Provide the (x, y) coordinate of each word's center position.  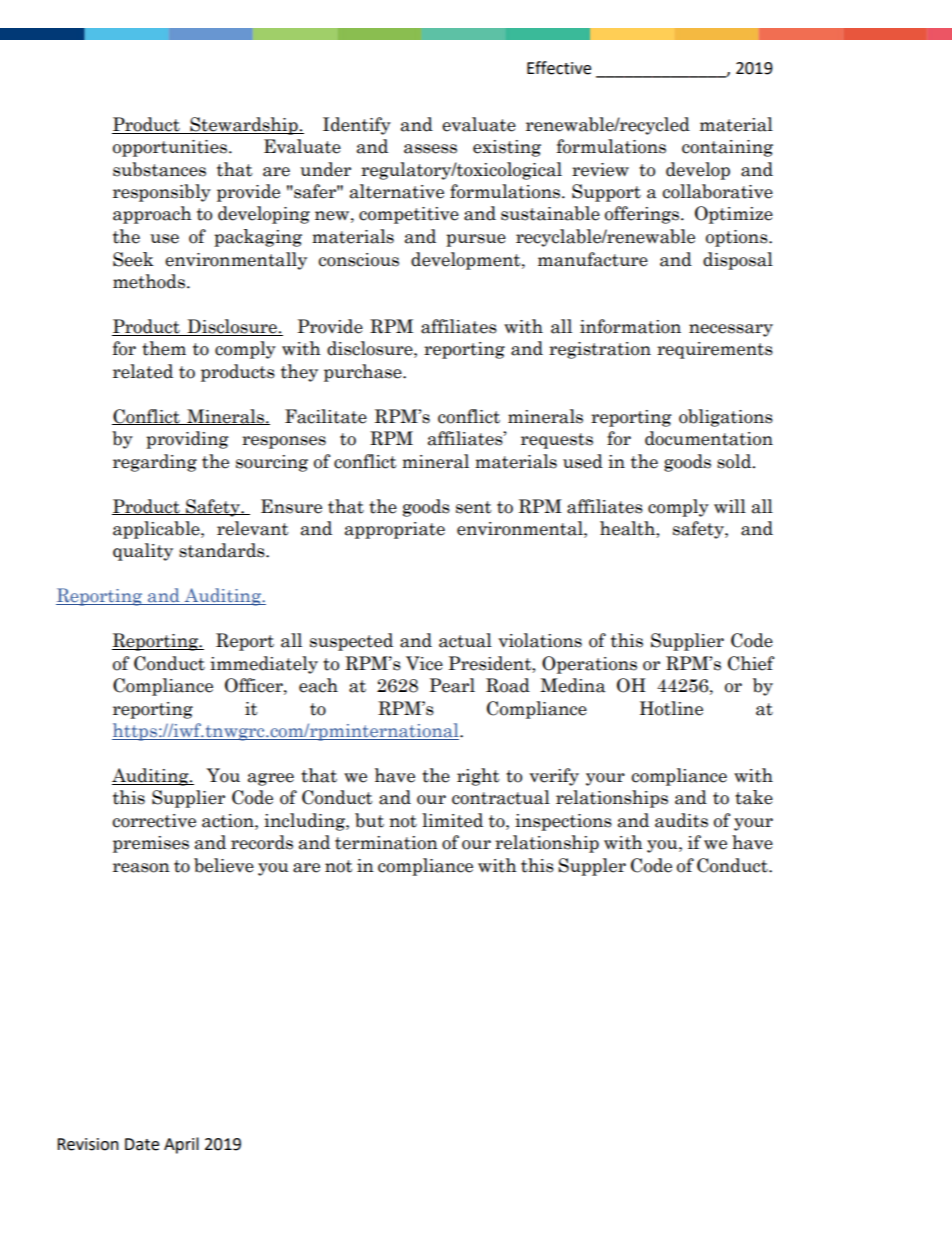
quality (143, 552)
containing (727, 148)
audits (681, 820)
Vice (424, 663)
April (181, 1145)
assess (430, 149)
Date (142, 1144)
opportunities (171, 148)
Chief (751, 663)
